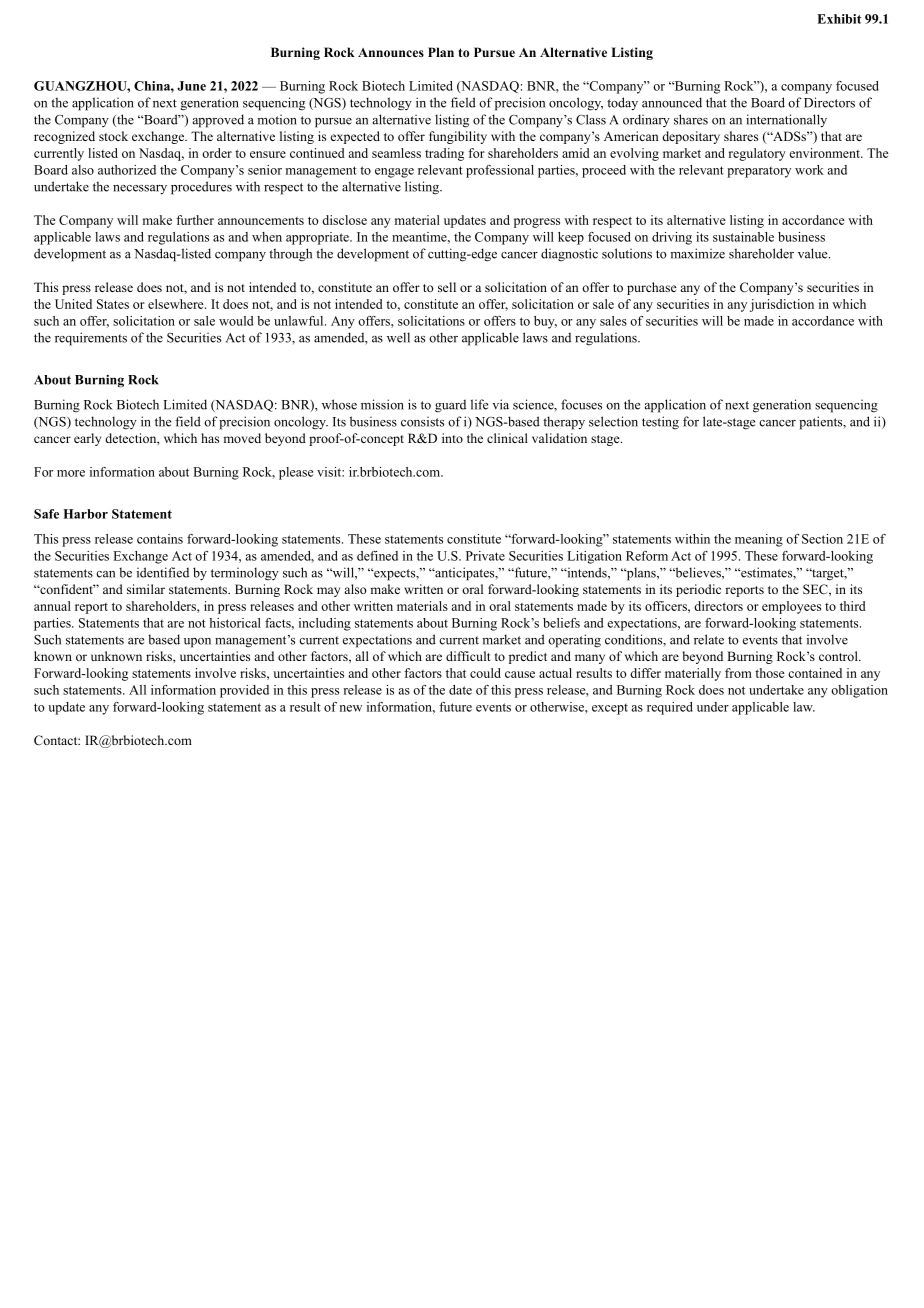 This screenshot has height=1308, width=924. Describe the element at coordinates (191, 86) in the screenshot. I see `June` at that location.
